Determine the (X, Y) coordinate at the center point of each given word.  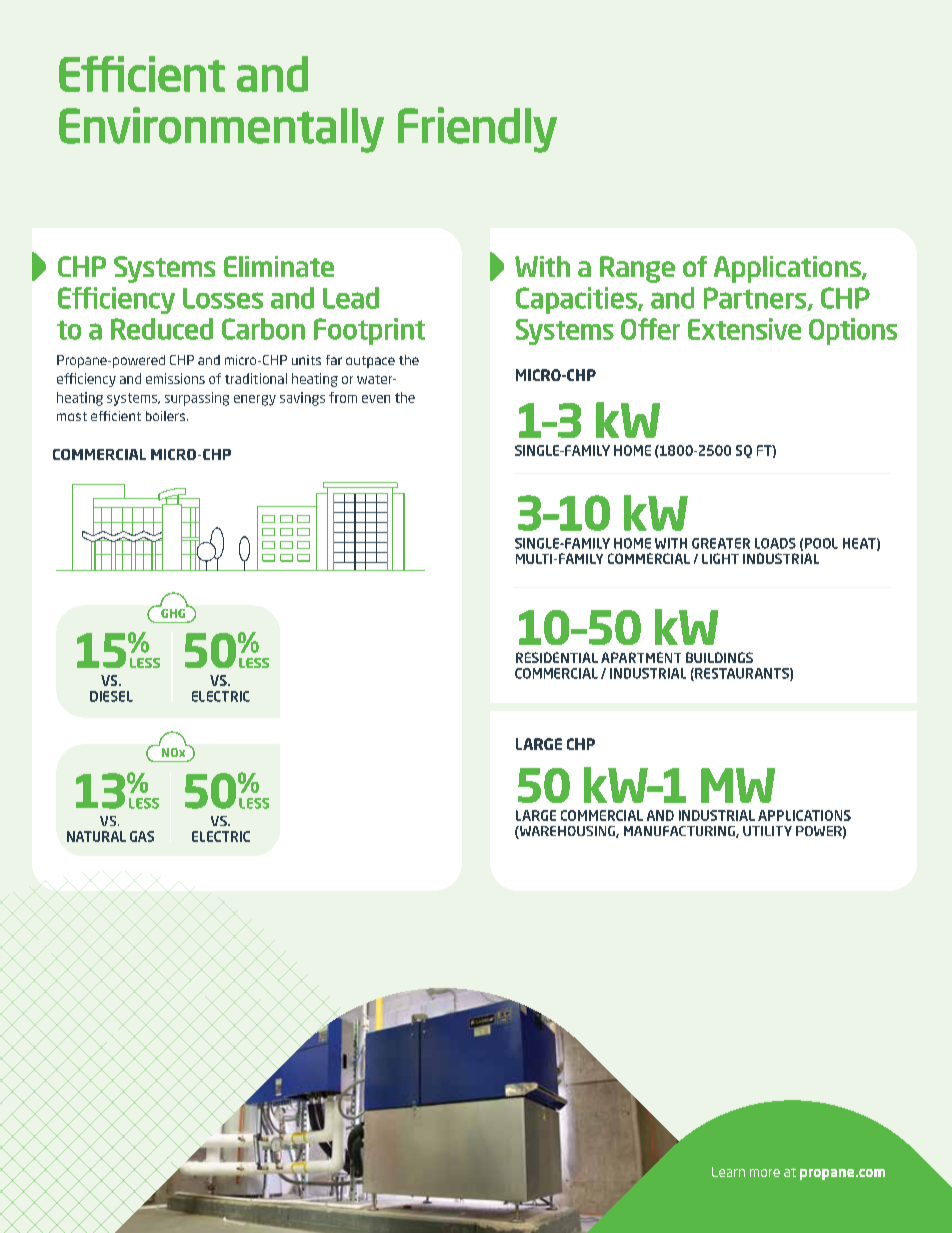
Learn (728, 1172)
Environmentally (221, 130)
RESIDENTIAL (557, 657)
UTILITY (767, 831)
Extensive (744, 329)
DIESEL (111, 696)
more (765, 1173)
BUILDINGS (719, 657)
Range (637, 269)
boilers (165, 416)
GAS (142, 836)
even (376, 399)
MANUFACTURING (680, 832)
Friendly (477, 130)
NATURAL (96, 836)
